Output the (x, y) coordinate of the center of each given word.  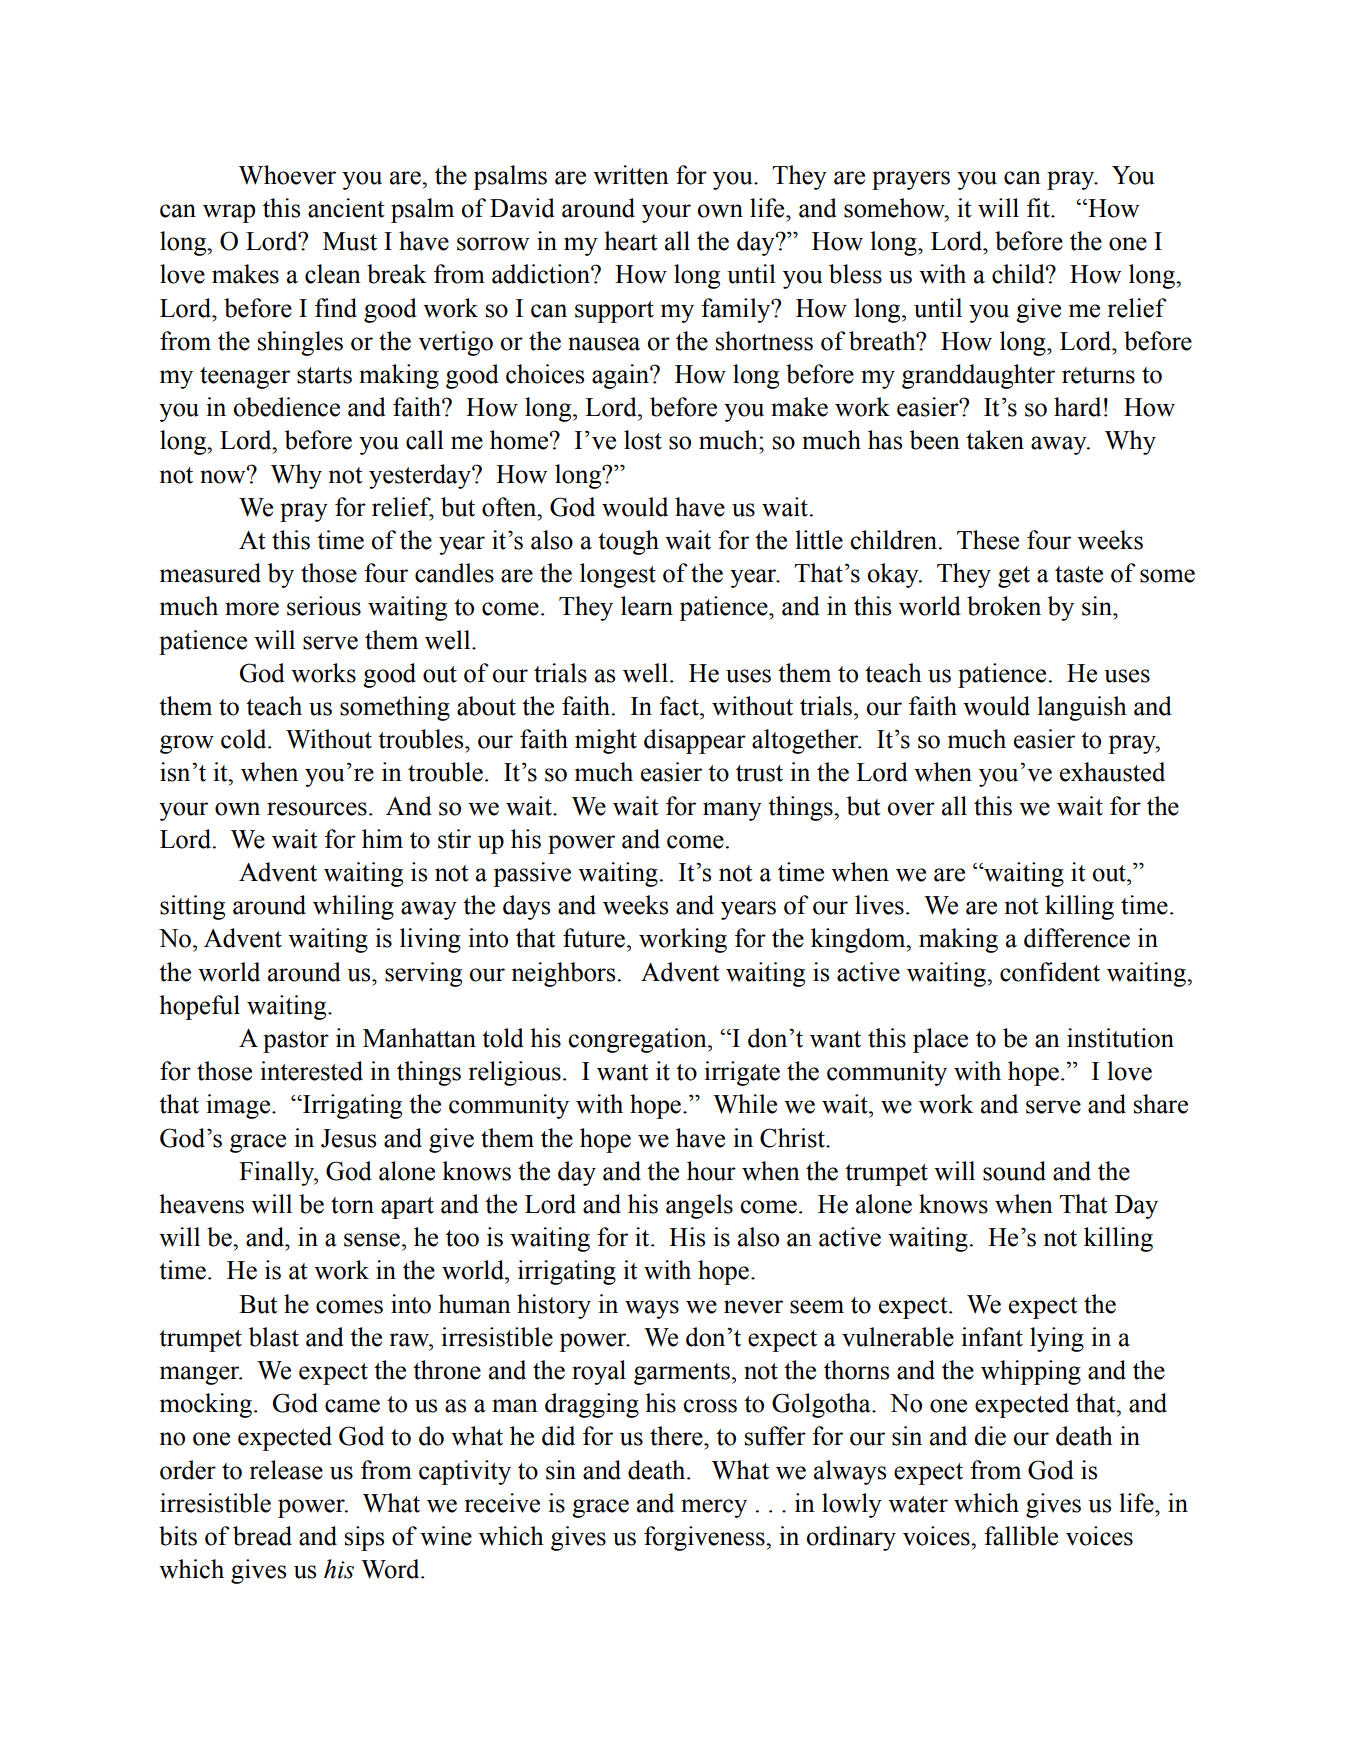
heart (631, 241)
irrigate (742, 1073)
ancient (346, 208)
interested (311, 1071)
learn (647, 606)
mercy (714, 1508)
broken (1004, 606)
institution (1120, 1038)
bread (262, 1536)
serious (324, 606)
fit (1039, 208)
